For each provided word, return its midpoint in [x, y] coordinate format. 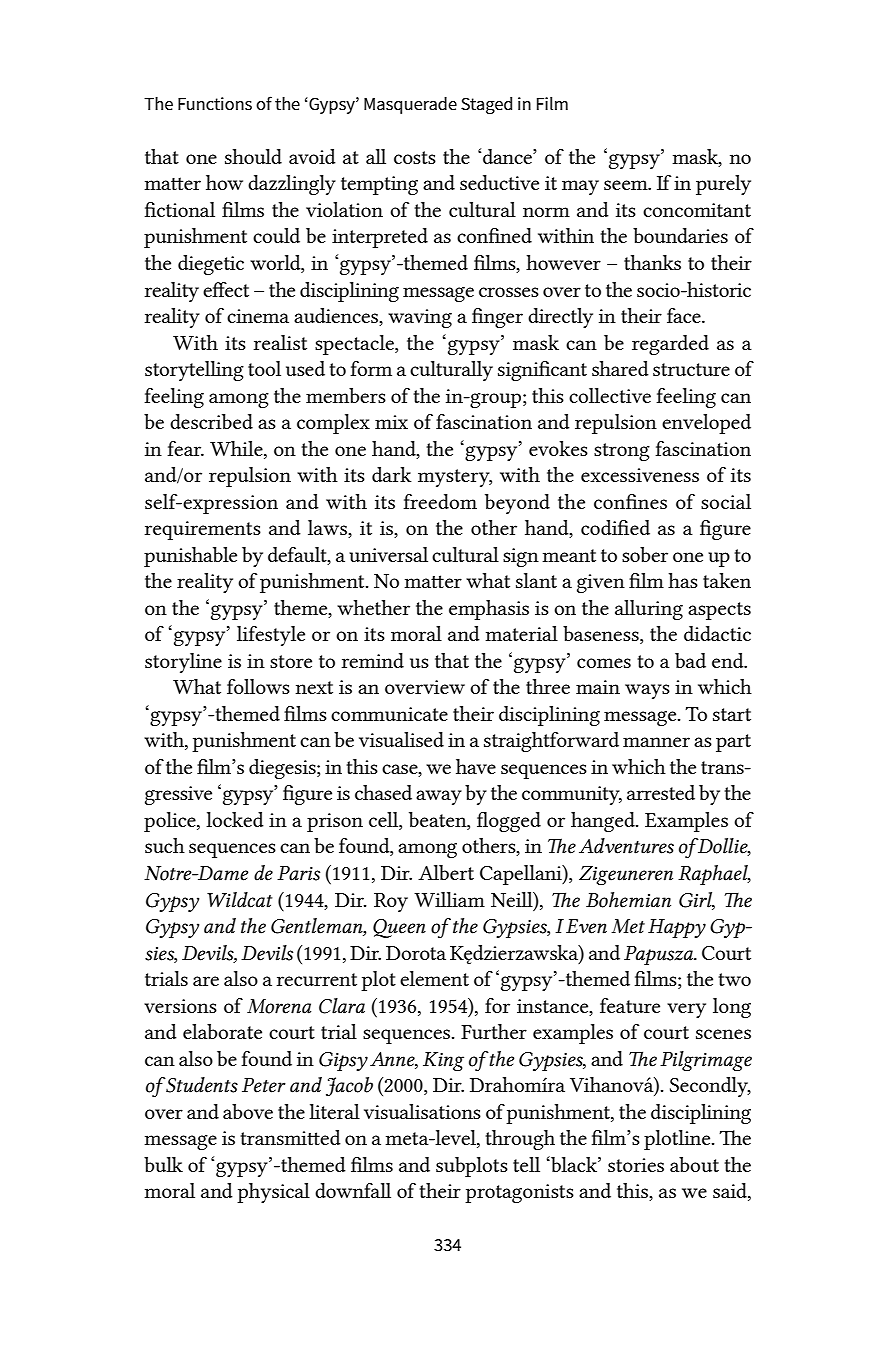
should [253, 156]
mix [391, 422]
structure [691, 369]
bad [690, 660]
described [211, 421]
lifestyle [271, 636]
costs [415, 157]
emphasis [489, 610]
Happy [677, 928]
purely [723, 185]
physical [273, 1193]
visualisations [422, 1111]
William [449, 899]
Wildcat [239, 900]
